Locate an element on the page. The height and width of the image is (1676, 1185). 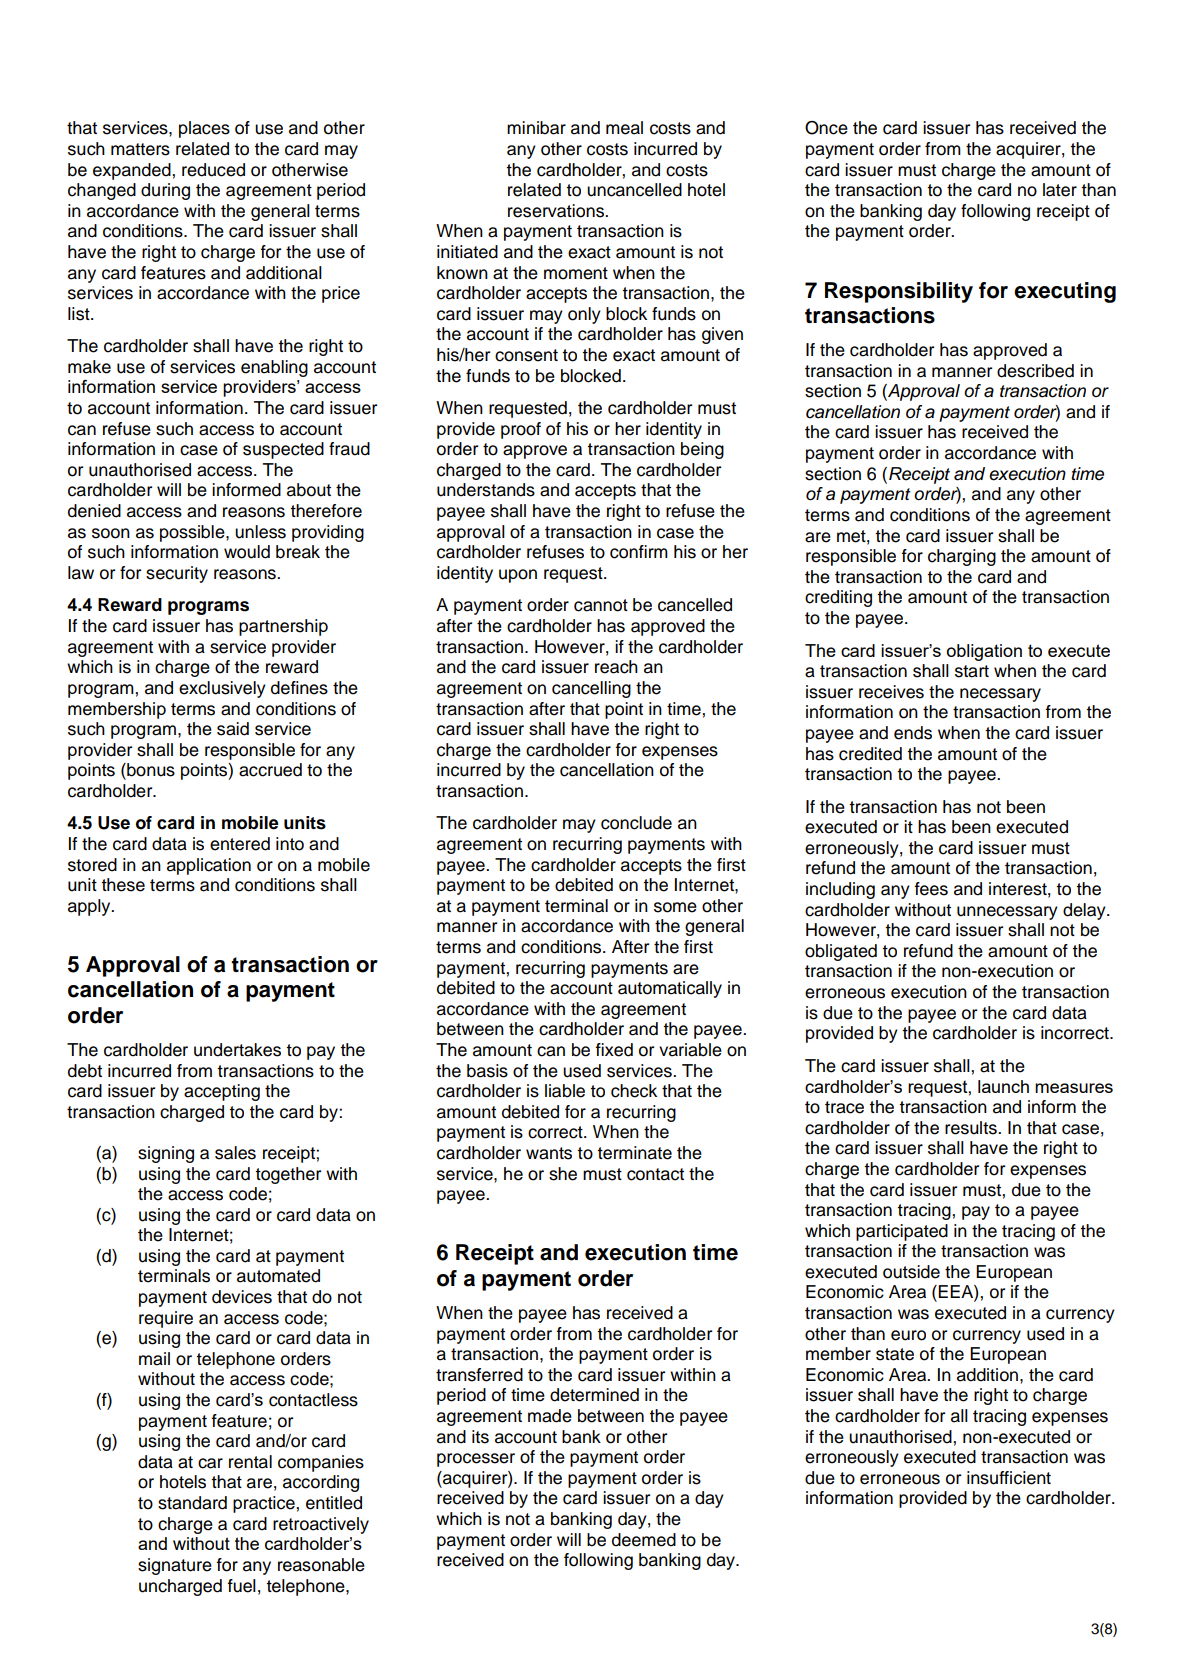
security is located at coordinates (177, 574).
